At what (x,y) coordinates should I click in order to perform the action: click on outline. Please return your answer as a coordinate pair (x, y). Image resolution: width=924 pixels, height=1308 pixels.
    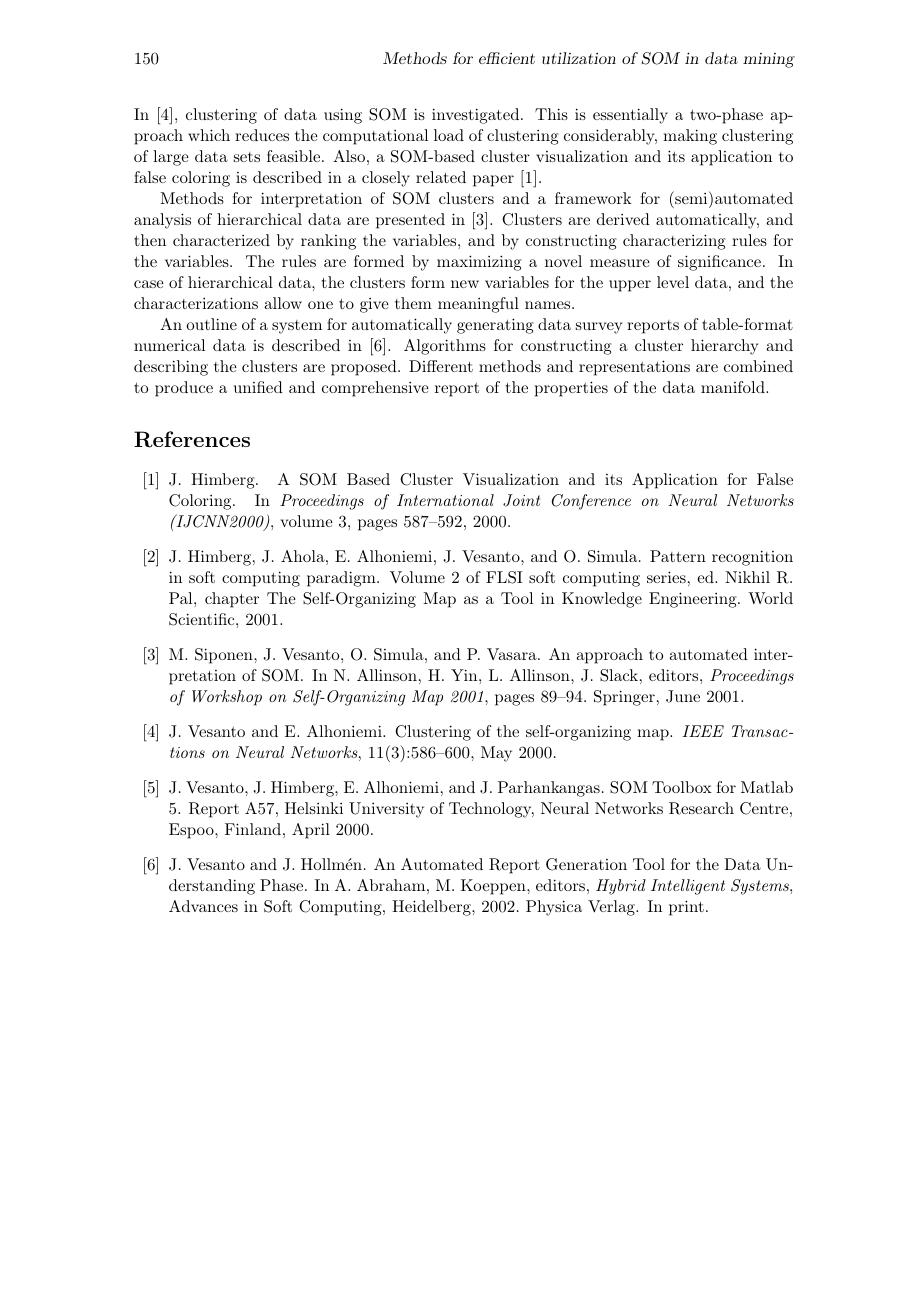
    Looking at the image, I should click on (211, 324).
